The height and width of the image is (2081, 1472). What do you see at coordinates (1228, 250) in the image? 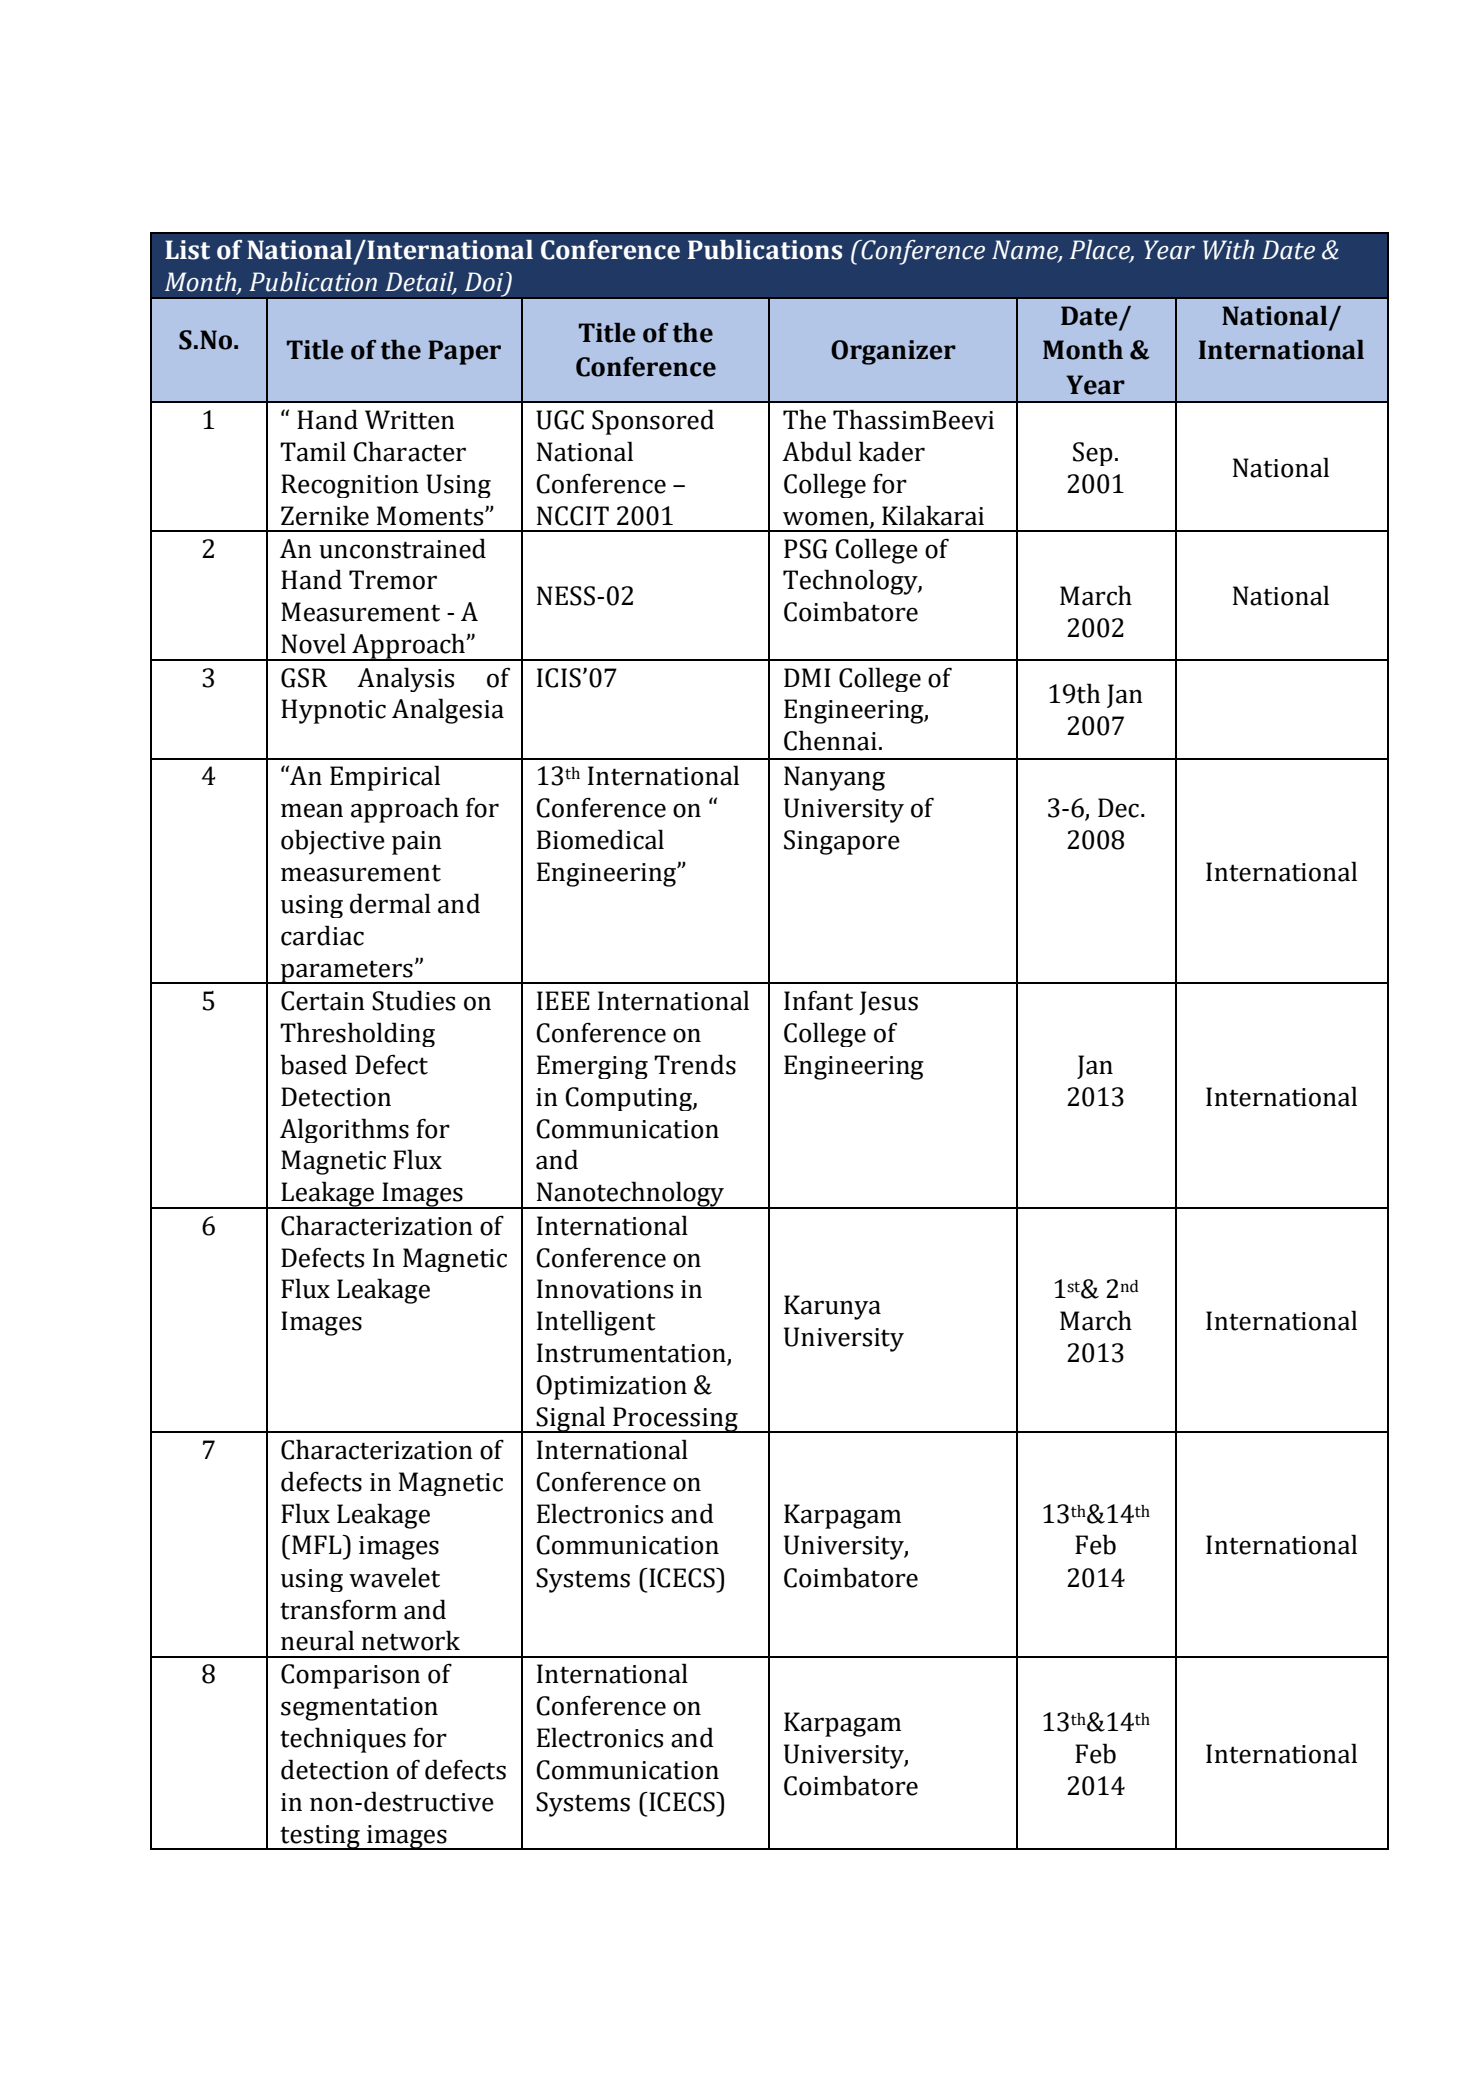
I see `With` at bounding box center [1228, 250].
